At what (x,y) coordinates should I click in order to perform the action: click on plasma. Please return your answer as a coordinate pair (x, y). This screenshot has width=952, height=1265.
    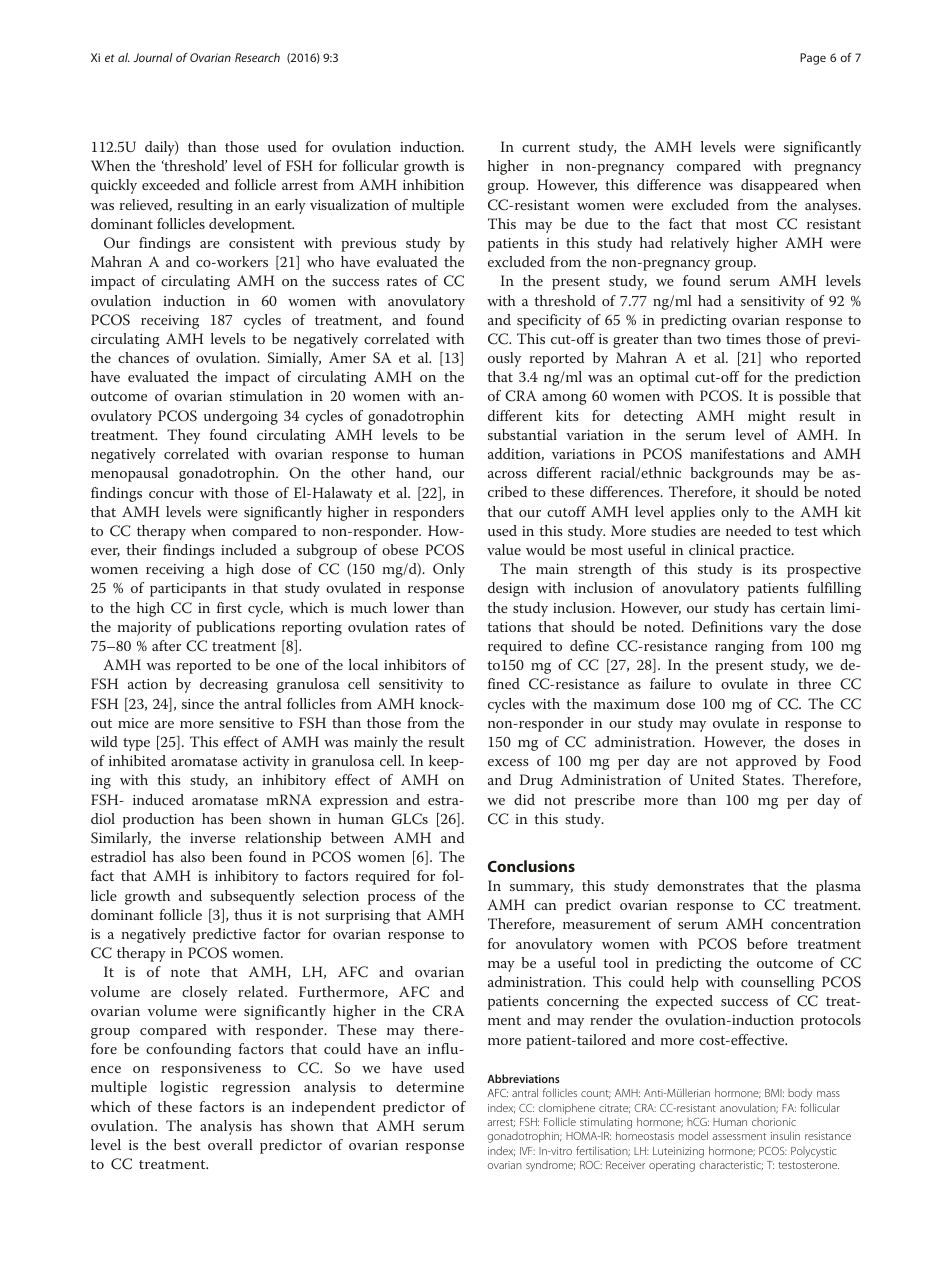
    Looking at the image, I should click on (838, 887).
